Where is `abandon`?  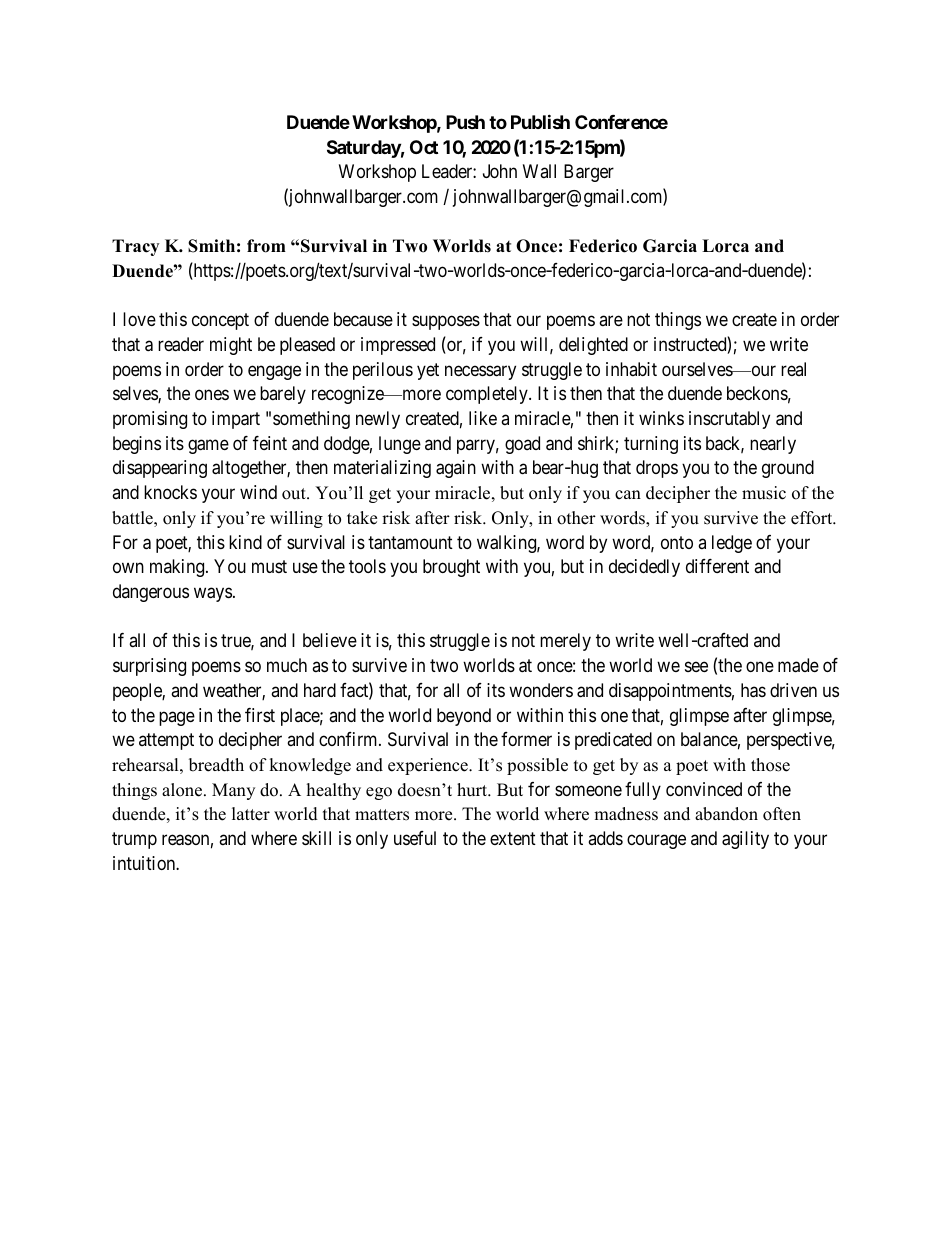
abandon is located at coordinates (726, 814).
